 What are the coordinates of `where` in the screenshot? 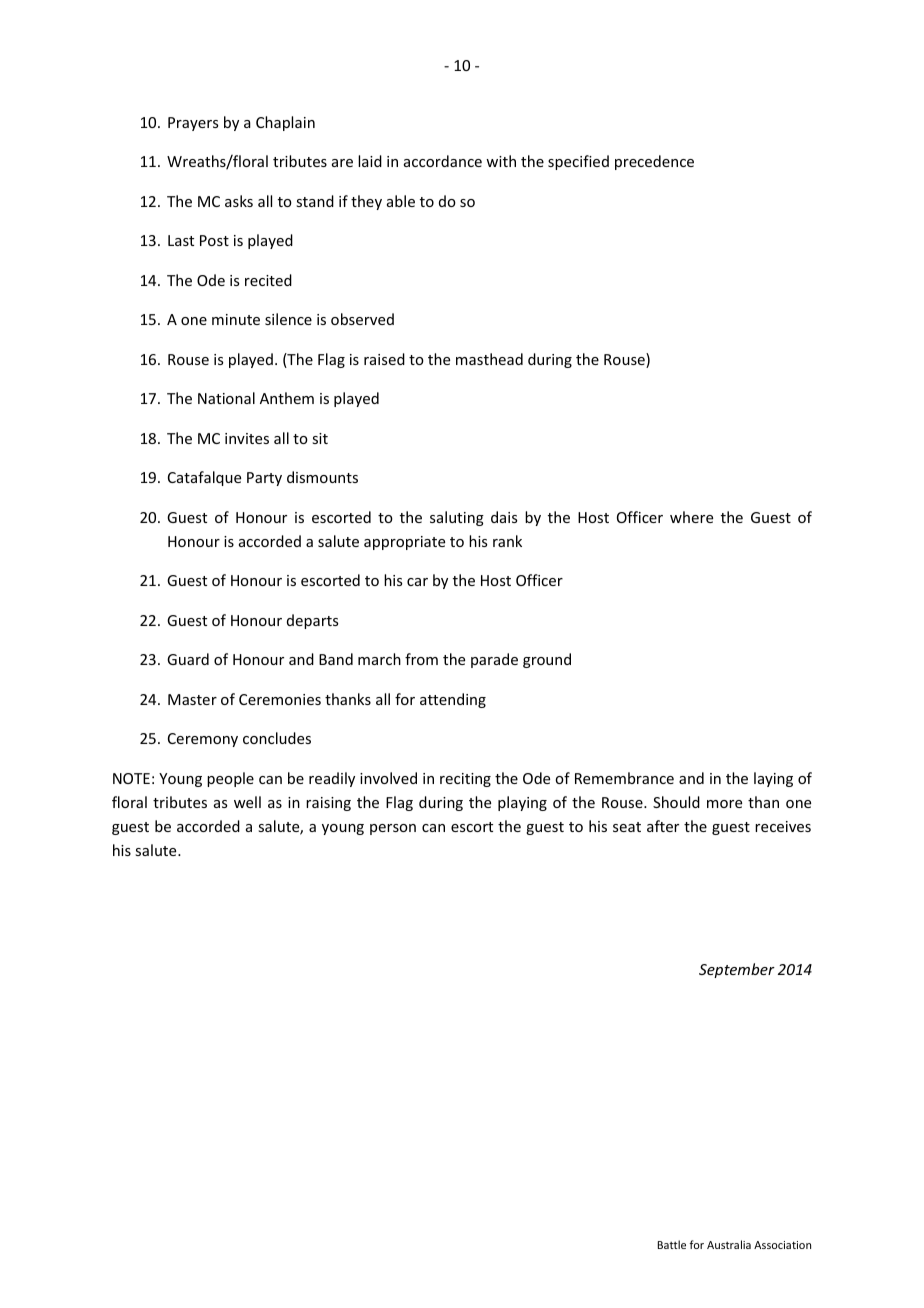 It's located at (691, 517).
